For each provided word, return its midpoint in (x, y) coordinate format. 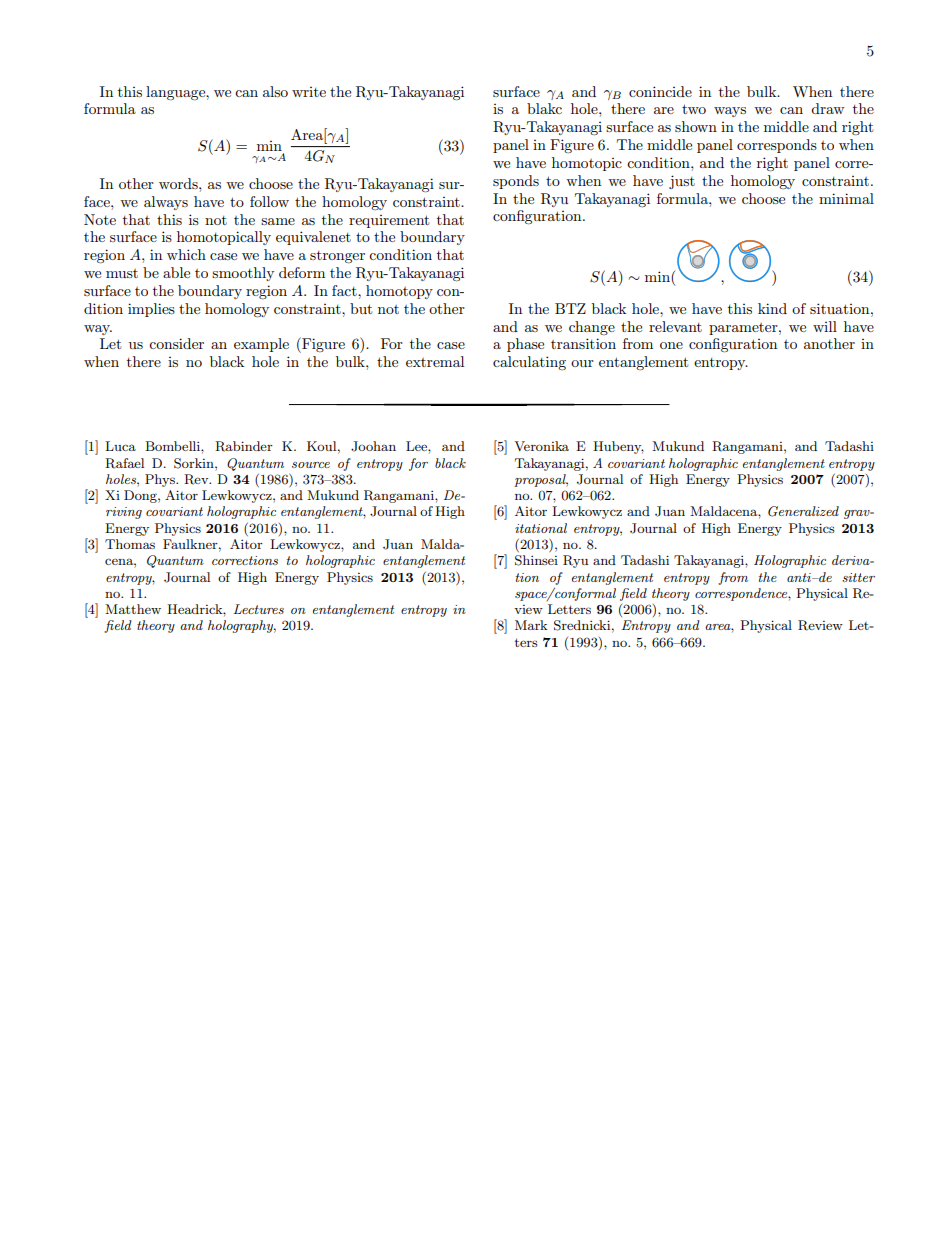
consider (176, 343)
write (309, 92)
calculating (529, 363)
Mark (531, 625)
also (275, 91)
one (671, 345)
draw (827, 108)
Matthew (133, 609)
